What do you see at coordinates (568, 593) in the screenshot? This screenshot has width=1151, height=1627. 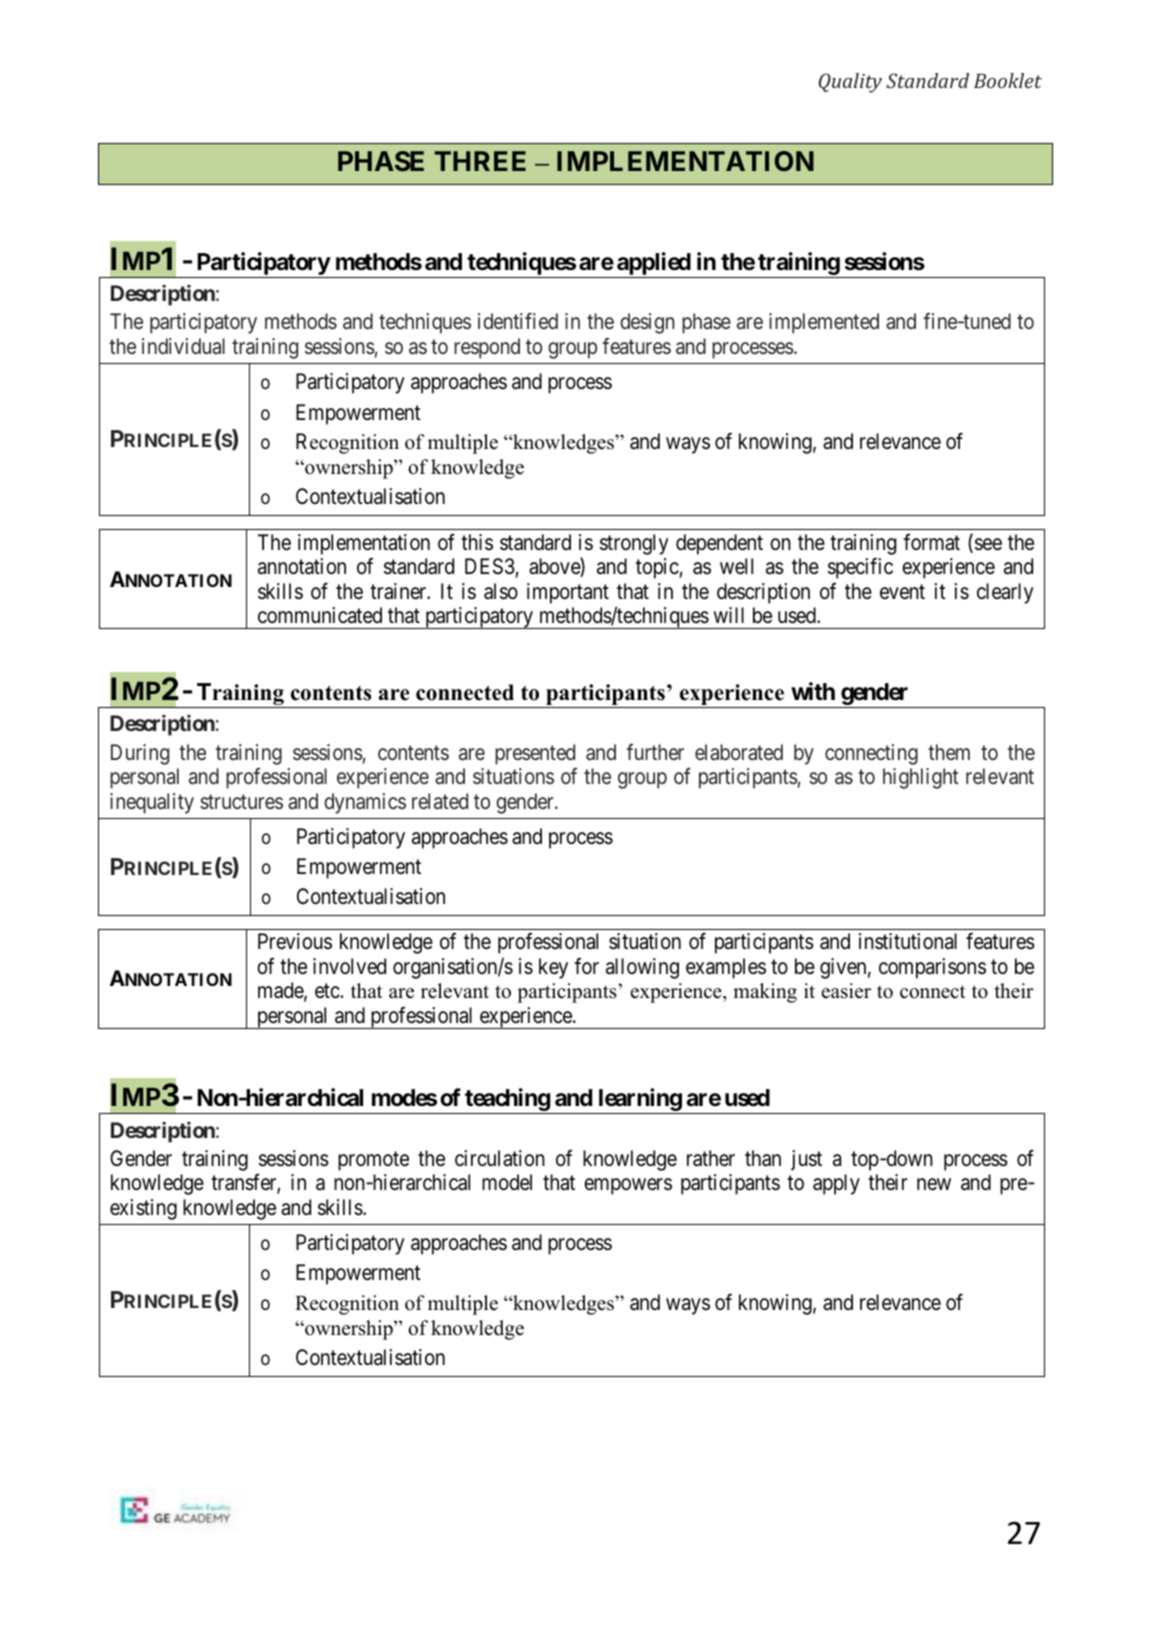 I see `important` at bounding box center [568, 593].
